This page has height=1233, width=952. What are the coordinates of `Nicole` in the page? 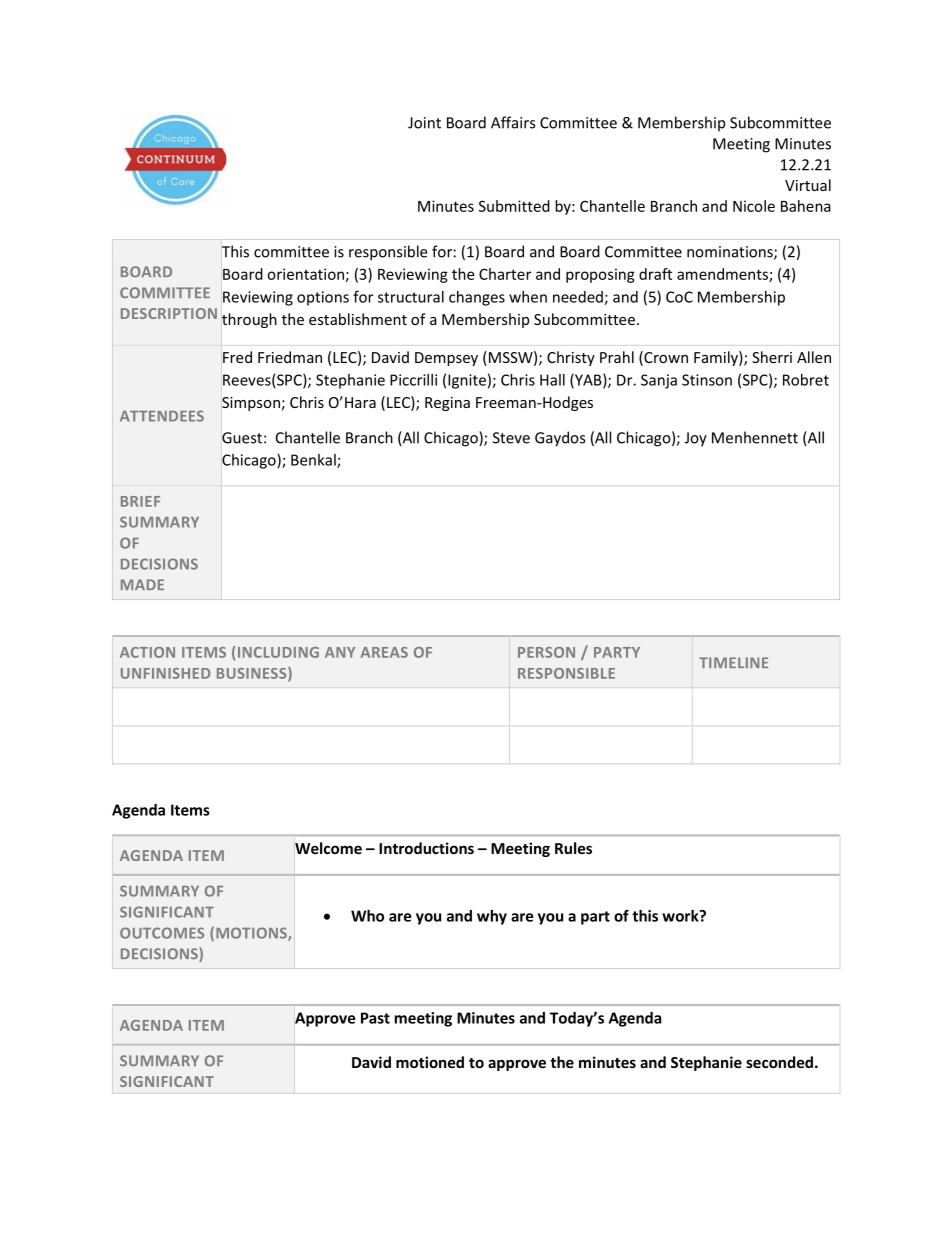 It's located at (754, 206).
